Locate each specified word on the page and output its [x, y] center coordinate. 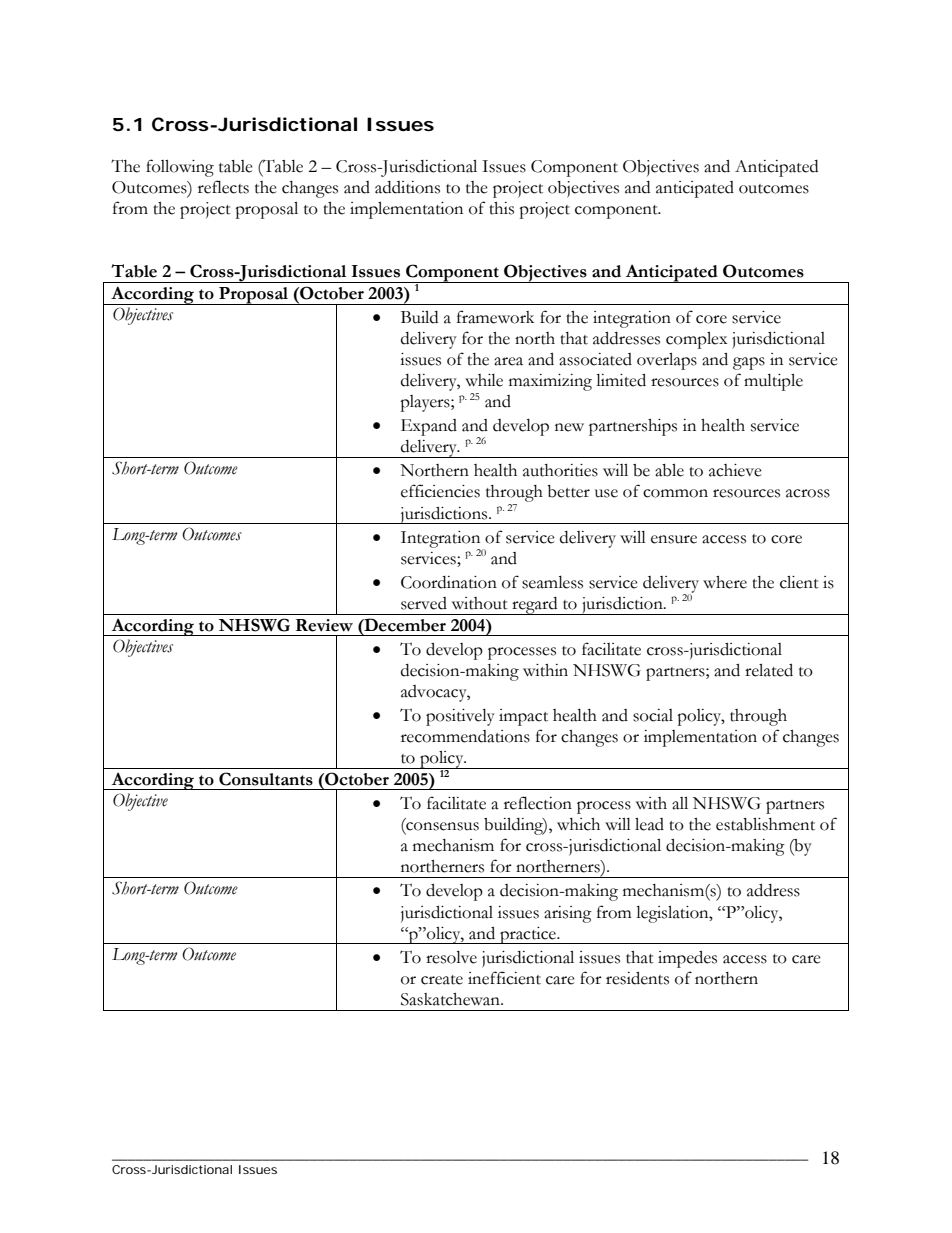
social [653, 715]
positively [460, 717]
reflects [223, 187]
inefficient [504, 978]
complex [696, 340]
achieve [735, 470]
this [501, 208]
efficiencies [440, 491]
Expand [429, 427]
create [442, 980]
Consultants [266, 779]
